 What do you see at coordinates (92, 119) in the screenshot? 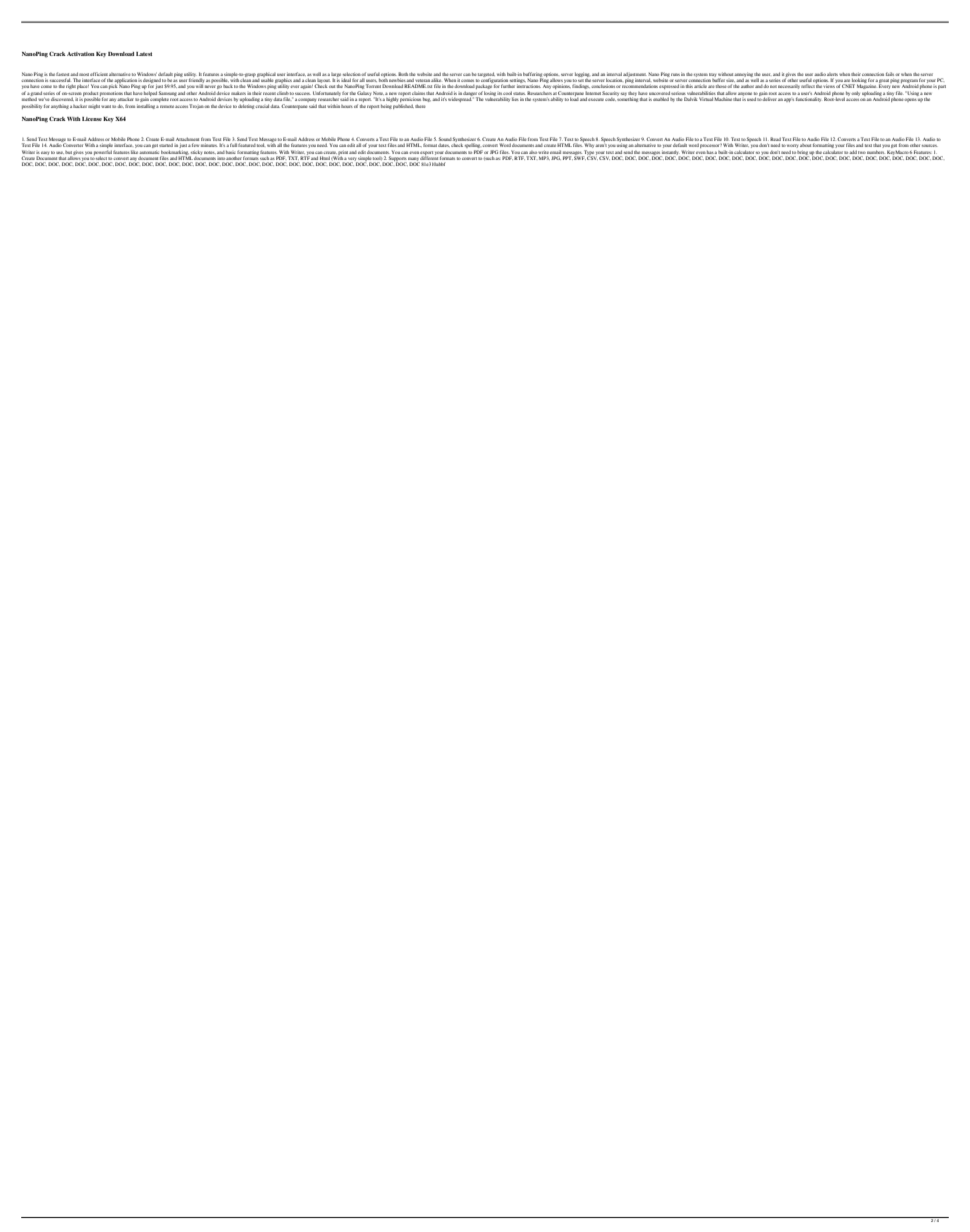
I see `License` at bounding box center [92, 119].
